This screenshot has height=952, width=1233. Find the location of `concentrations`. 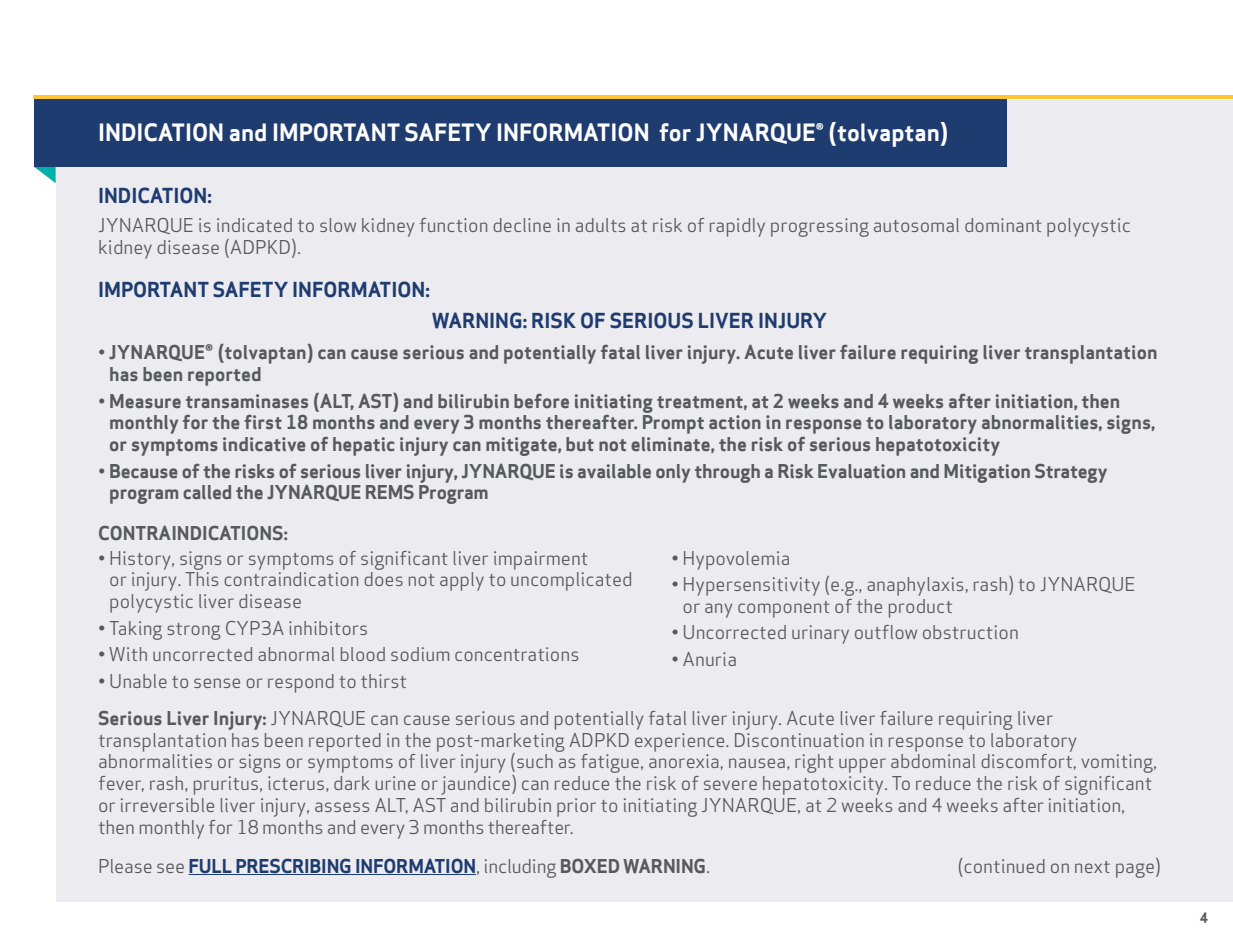

concentrations is located at coordinates (516, 654).
